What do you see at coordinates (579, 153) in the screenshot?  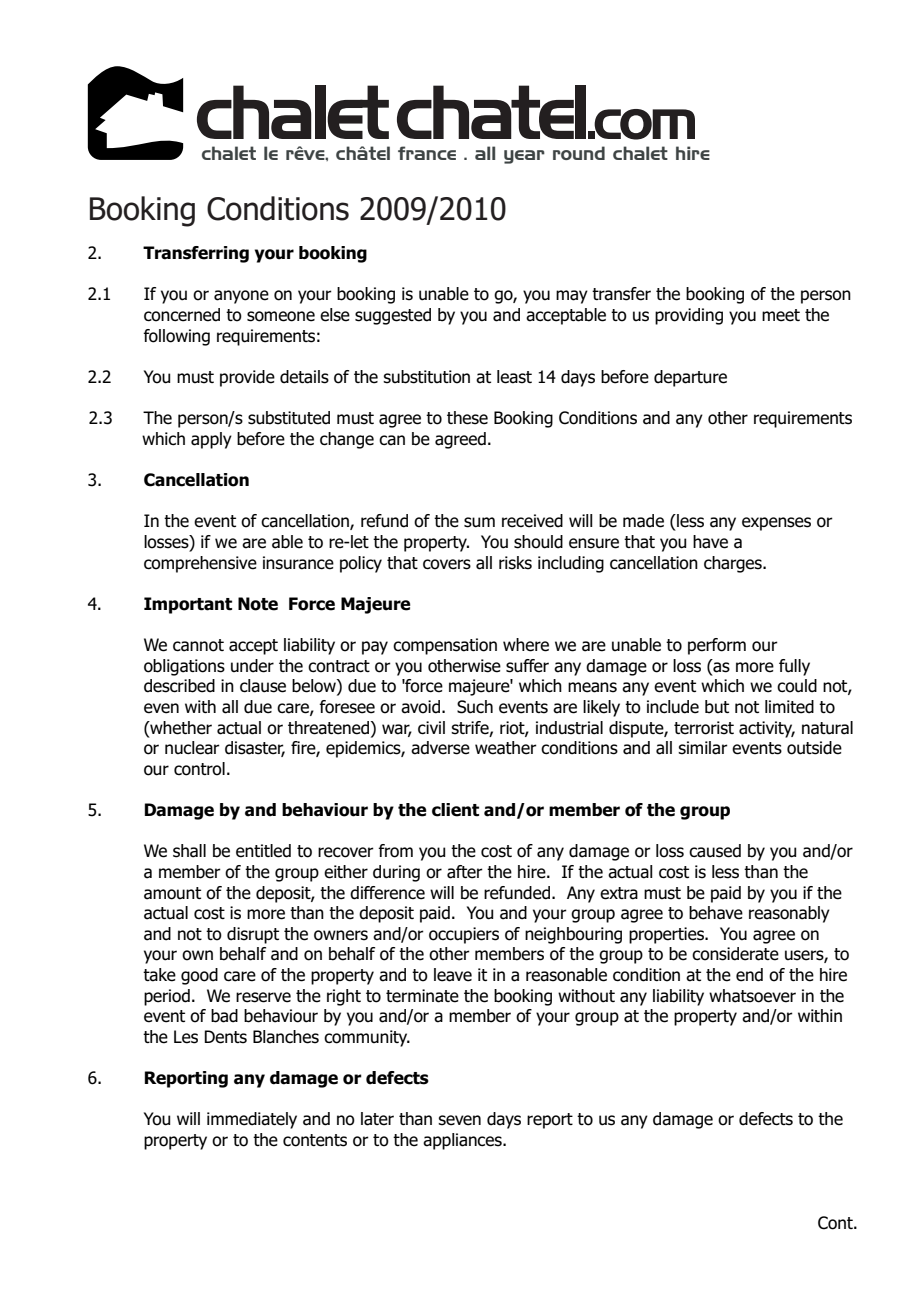 I see `round` at bounding box center [579, 153].
